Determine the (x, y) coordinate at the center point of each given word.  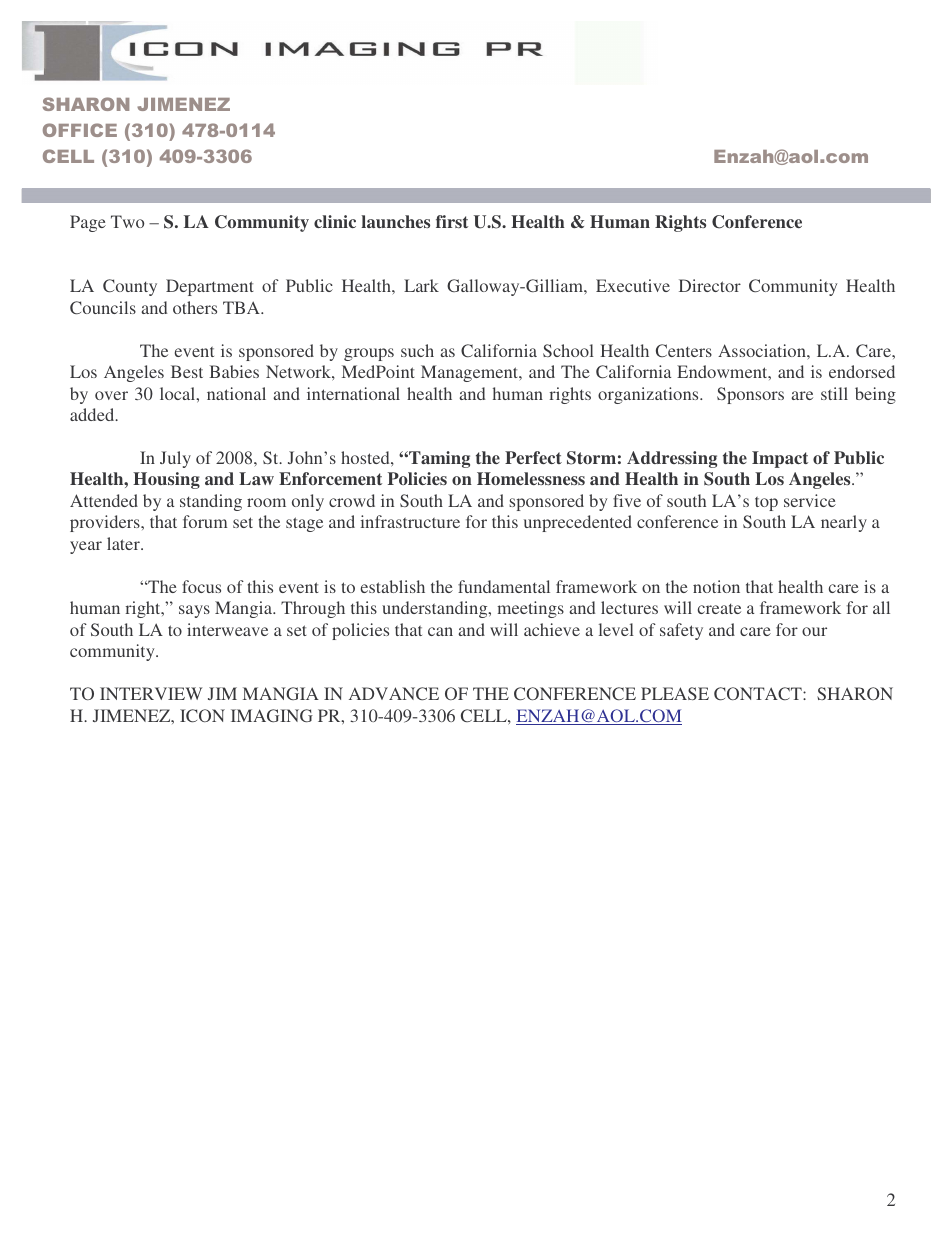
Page (88, 223)
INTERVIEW (151, 693)
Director (710, 285)
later (124, 543)
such (417, 350)
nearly (844, 523)
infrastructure (410, 521)
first (452, 221)
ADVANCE (394, 693)
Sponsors (750, 395)
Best (187, 371)
